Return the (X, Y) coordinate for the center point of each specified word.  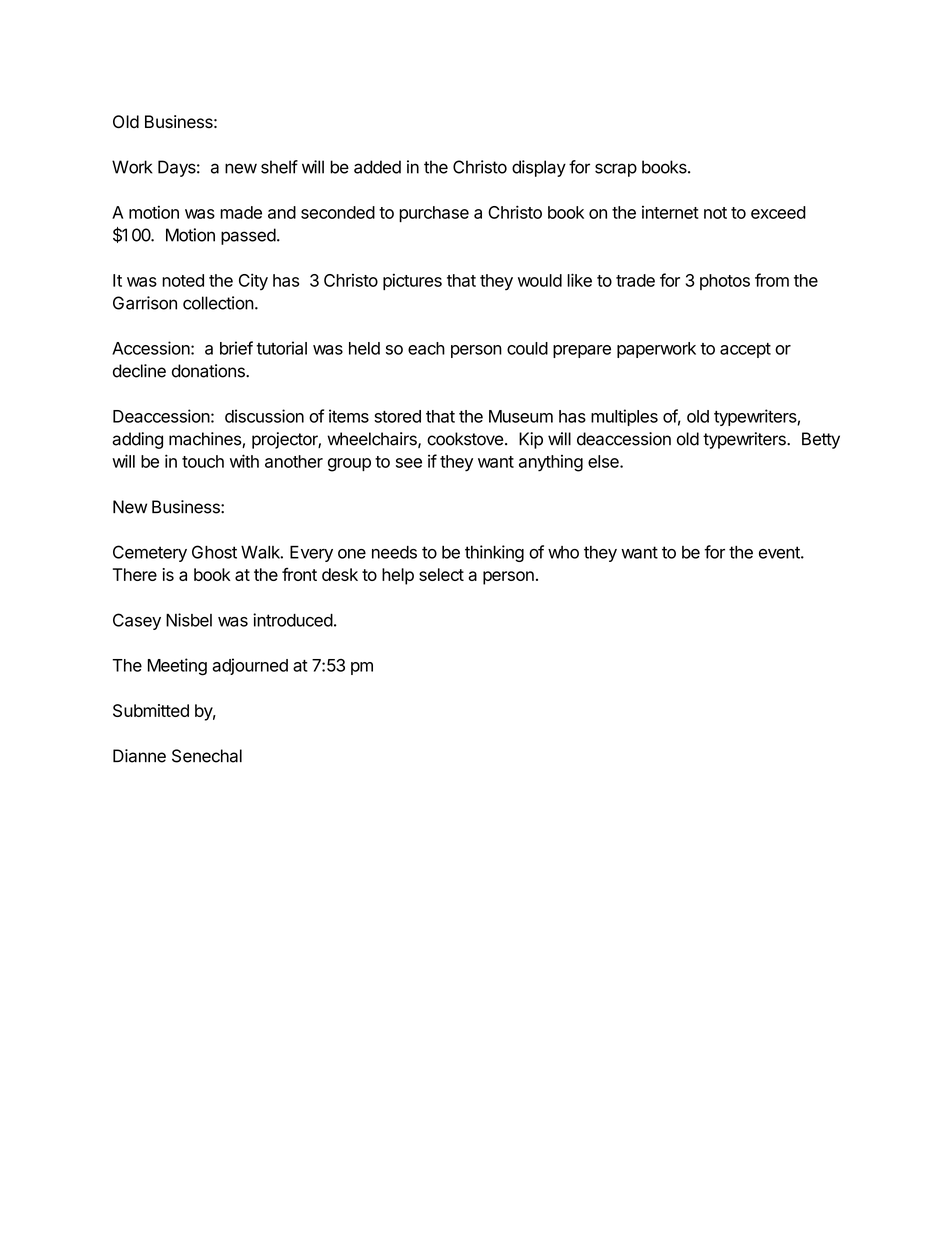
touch (203, 461)
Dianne (139, 756)
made (241, 212)
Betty (821, 440)
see (409, 463)
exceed (778, 212)
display (539, 168)
